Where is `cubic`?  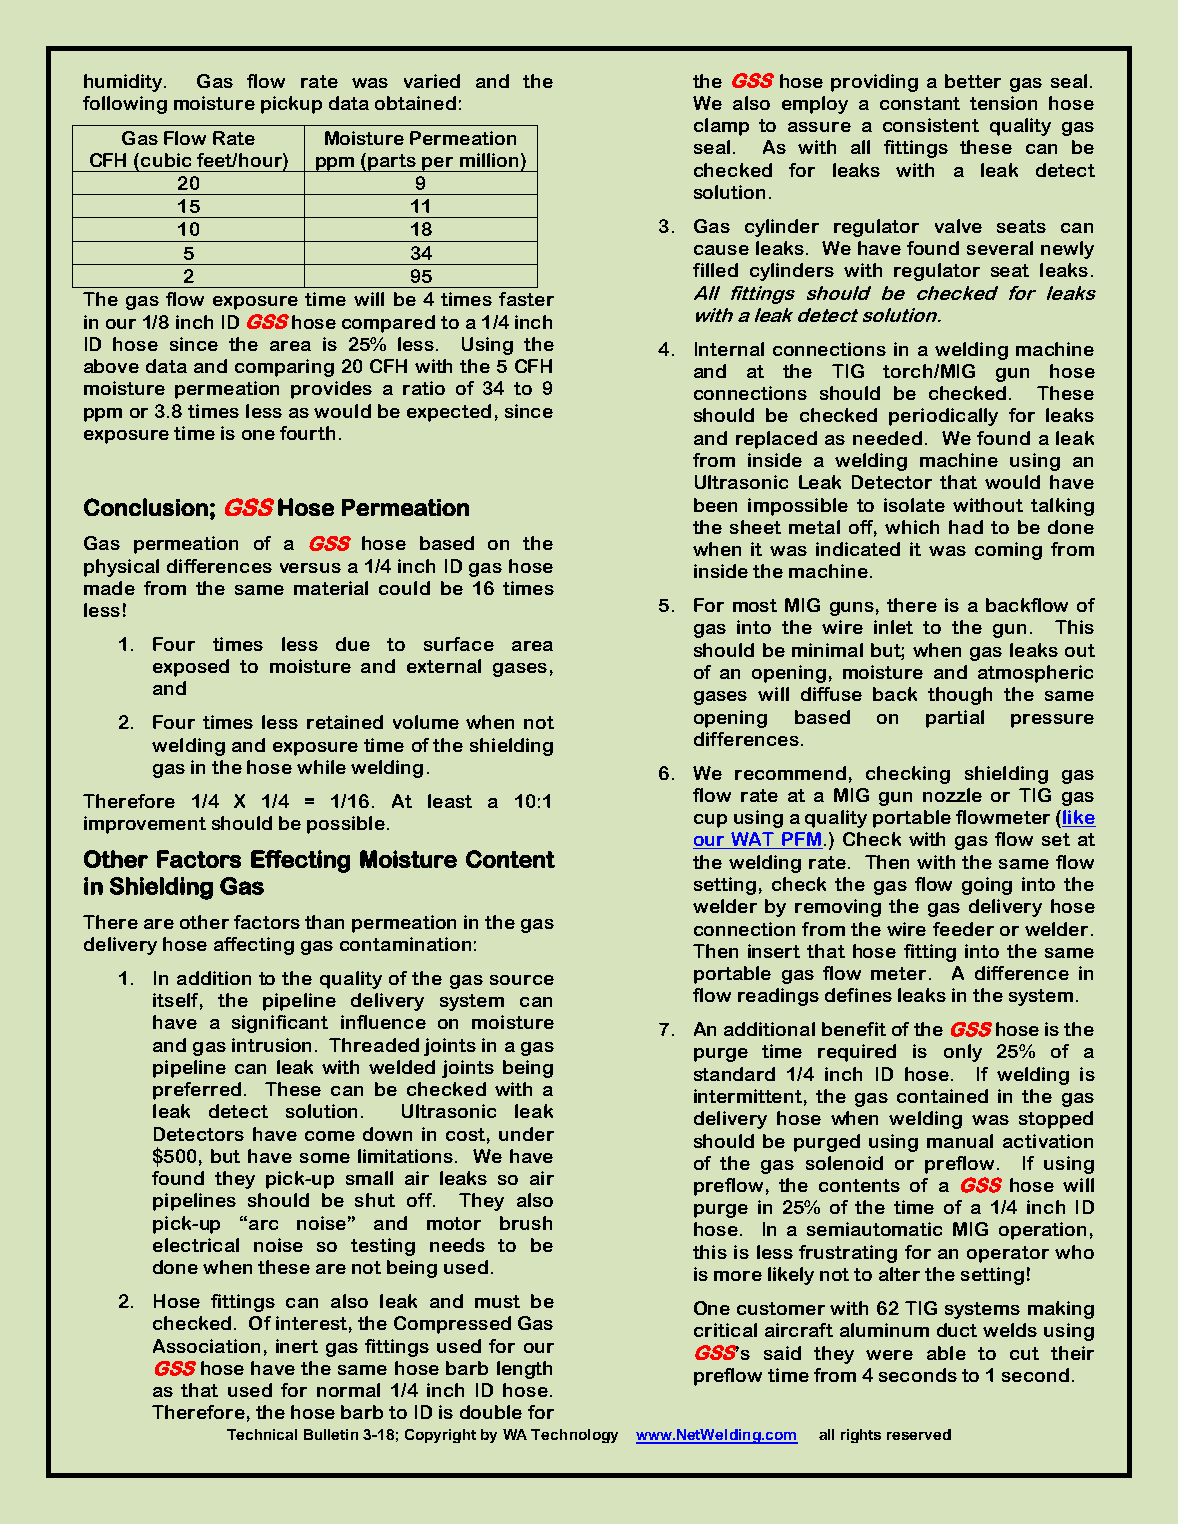 cubic is located at coordinates (166, 160).
